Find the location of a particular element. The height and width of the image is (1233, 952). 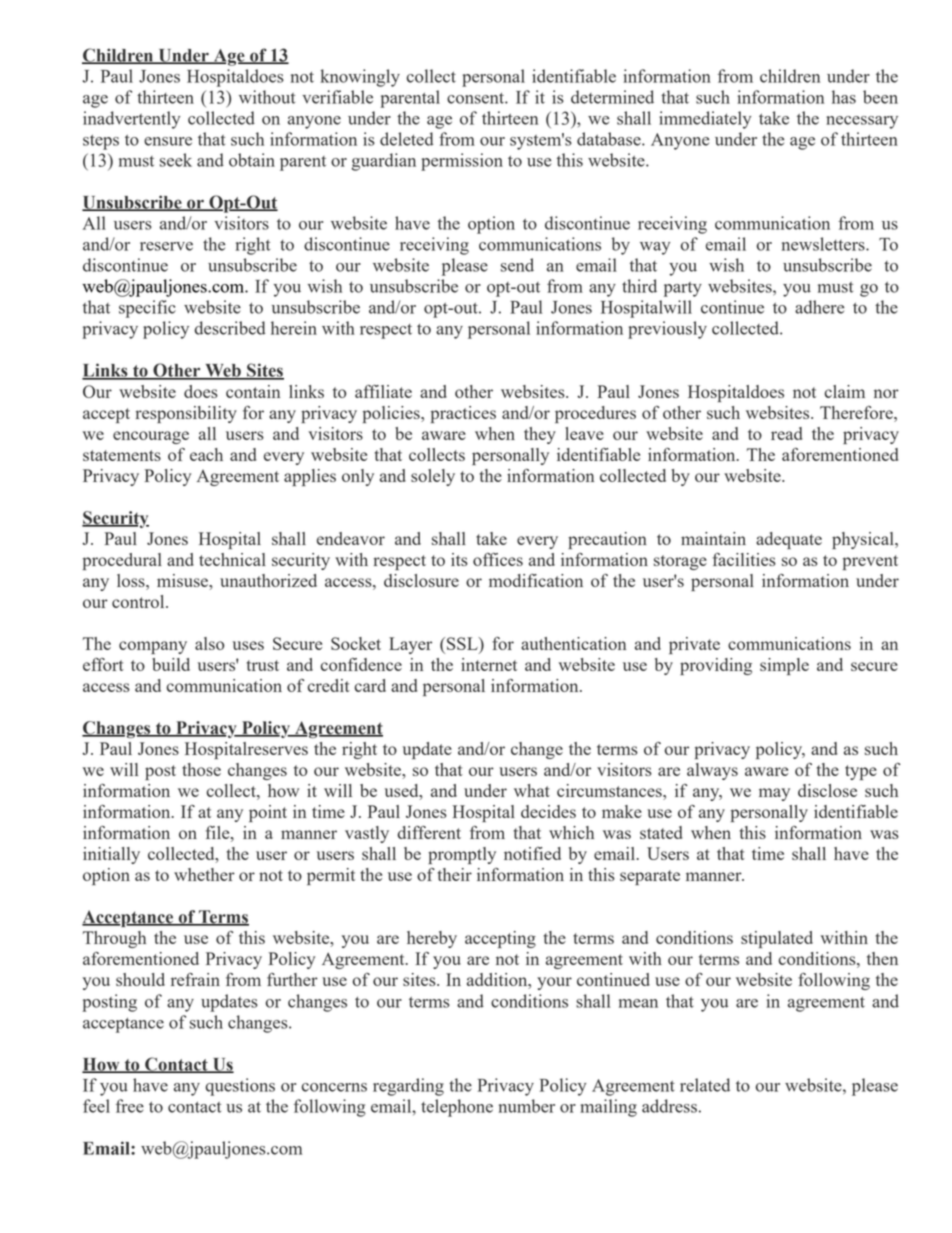

permission is located at coordinates (462, 162).
